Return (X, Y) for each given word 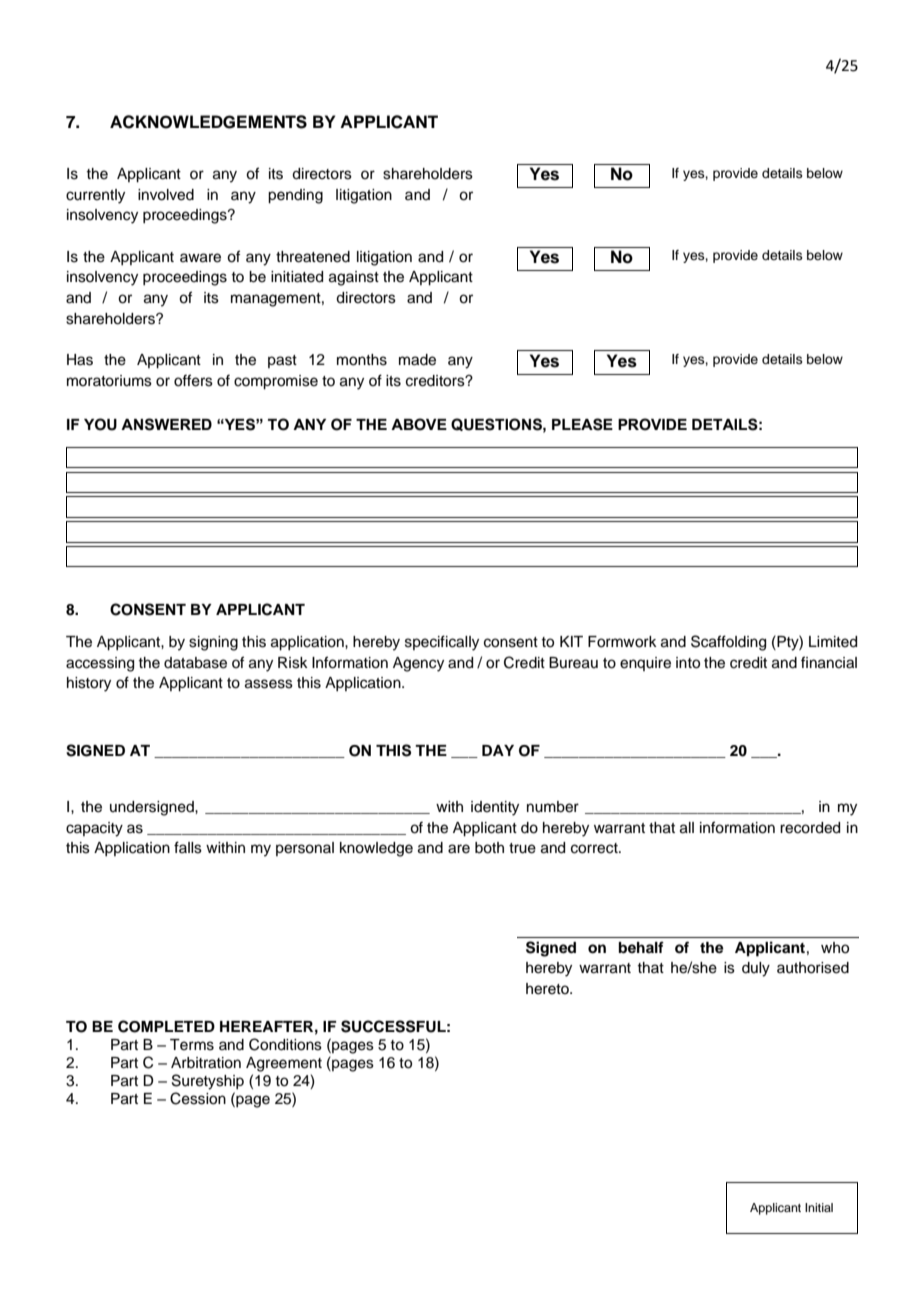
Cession (198, 1098)
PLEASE (582, 424)
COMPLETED (166, 1026)
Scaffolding (728, 643)
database (195, 663)
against (354, 278)
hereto (548, 989)
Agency (418, 664)
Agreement (284, 1064)
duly (756, 969)
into (688, 663)
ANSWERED (166, 424)
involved (166, 195)
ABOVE (419, 424)
